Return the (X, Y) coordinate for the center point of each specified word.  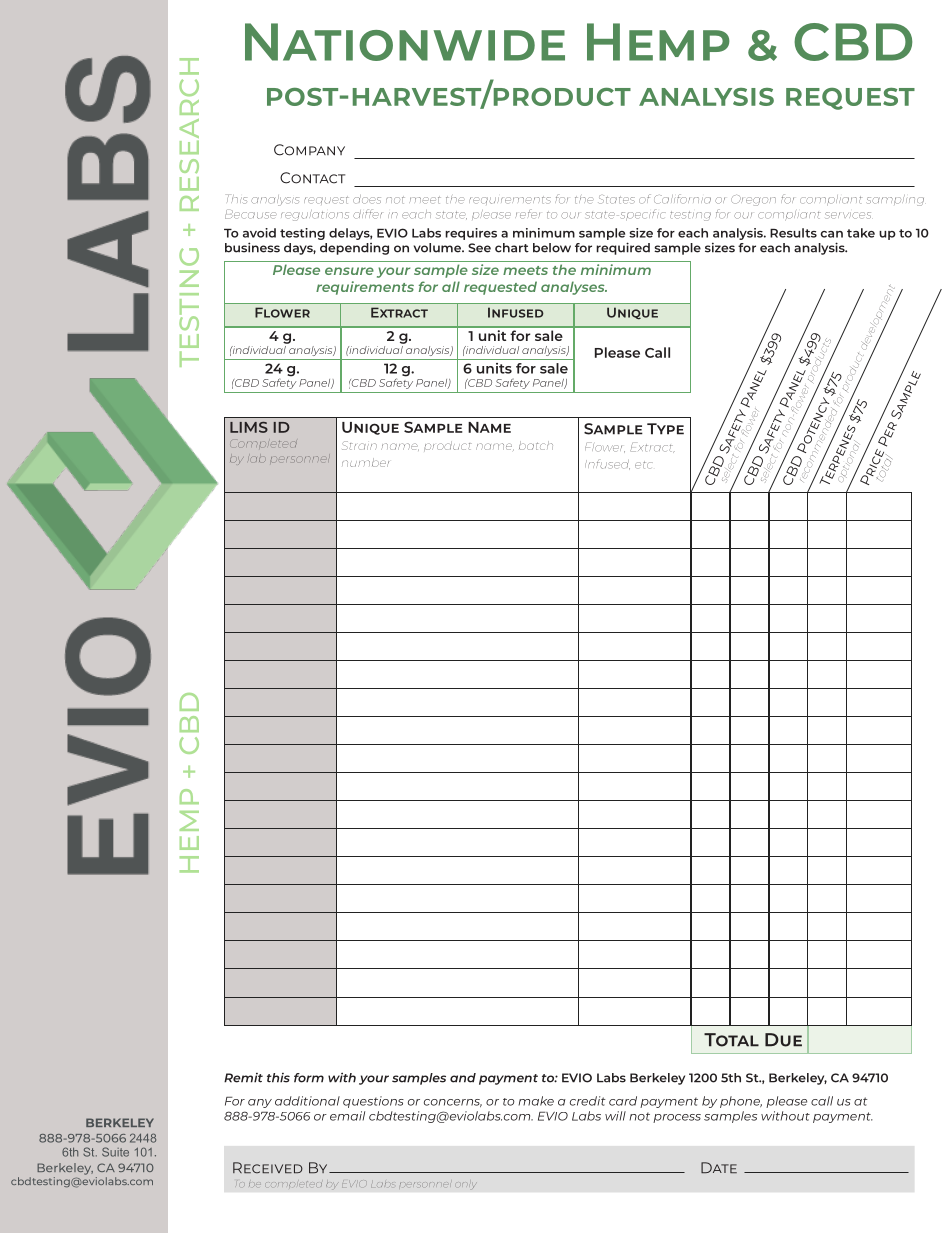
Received (268, 1168)
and (463, 1078)
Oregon (753, 200)
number (365, 462)
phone (741, 1102)
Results (793, 233)
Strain (359, 445)
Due (783, 1040)
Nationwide (405, 42)
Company (309, 150)
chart (512, 248)
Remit (243, 1078)
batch (536, 445)
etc (644, 465)
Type (665, 429)
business (252, 247)
